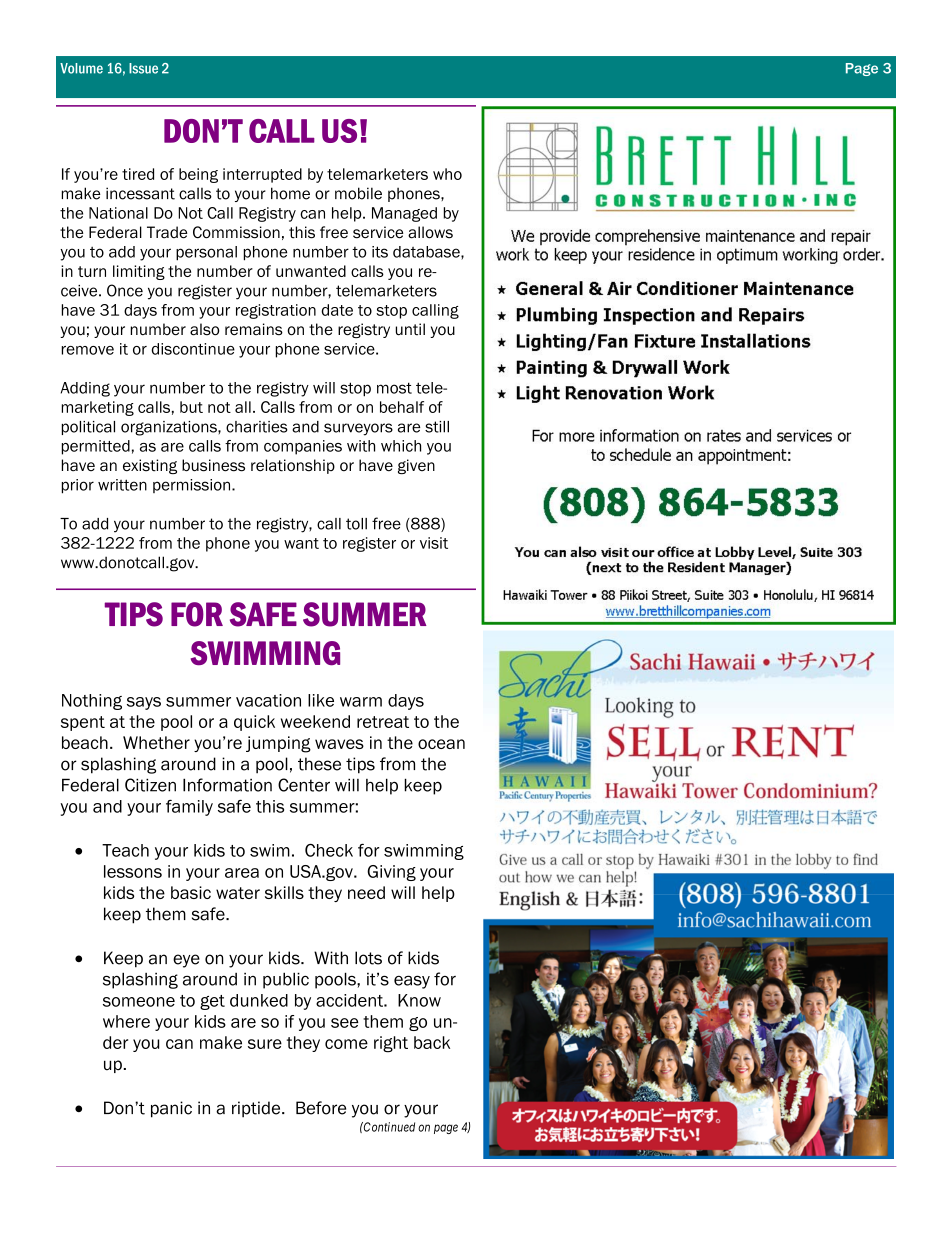  I want to click on where, so click(126, 1021).
